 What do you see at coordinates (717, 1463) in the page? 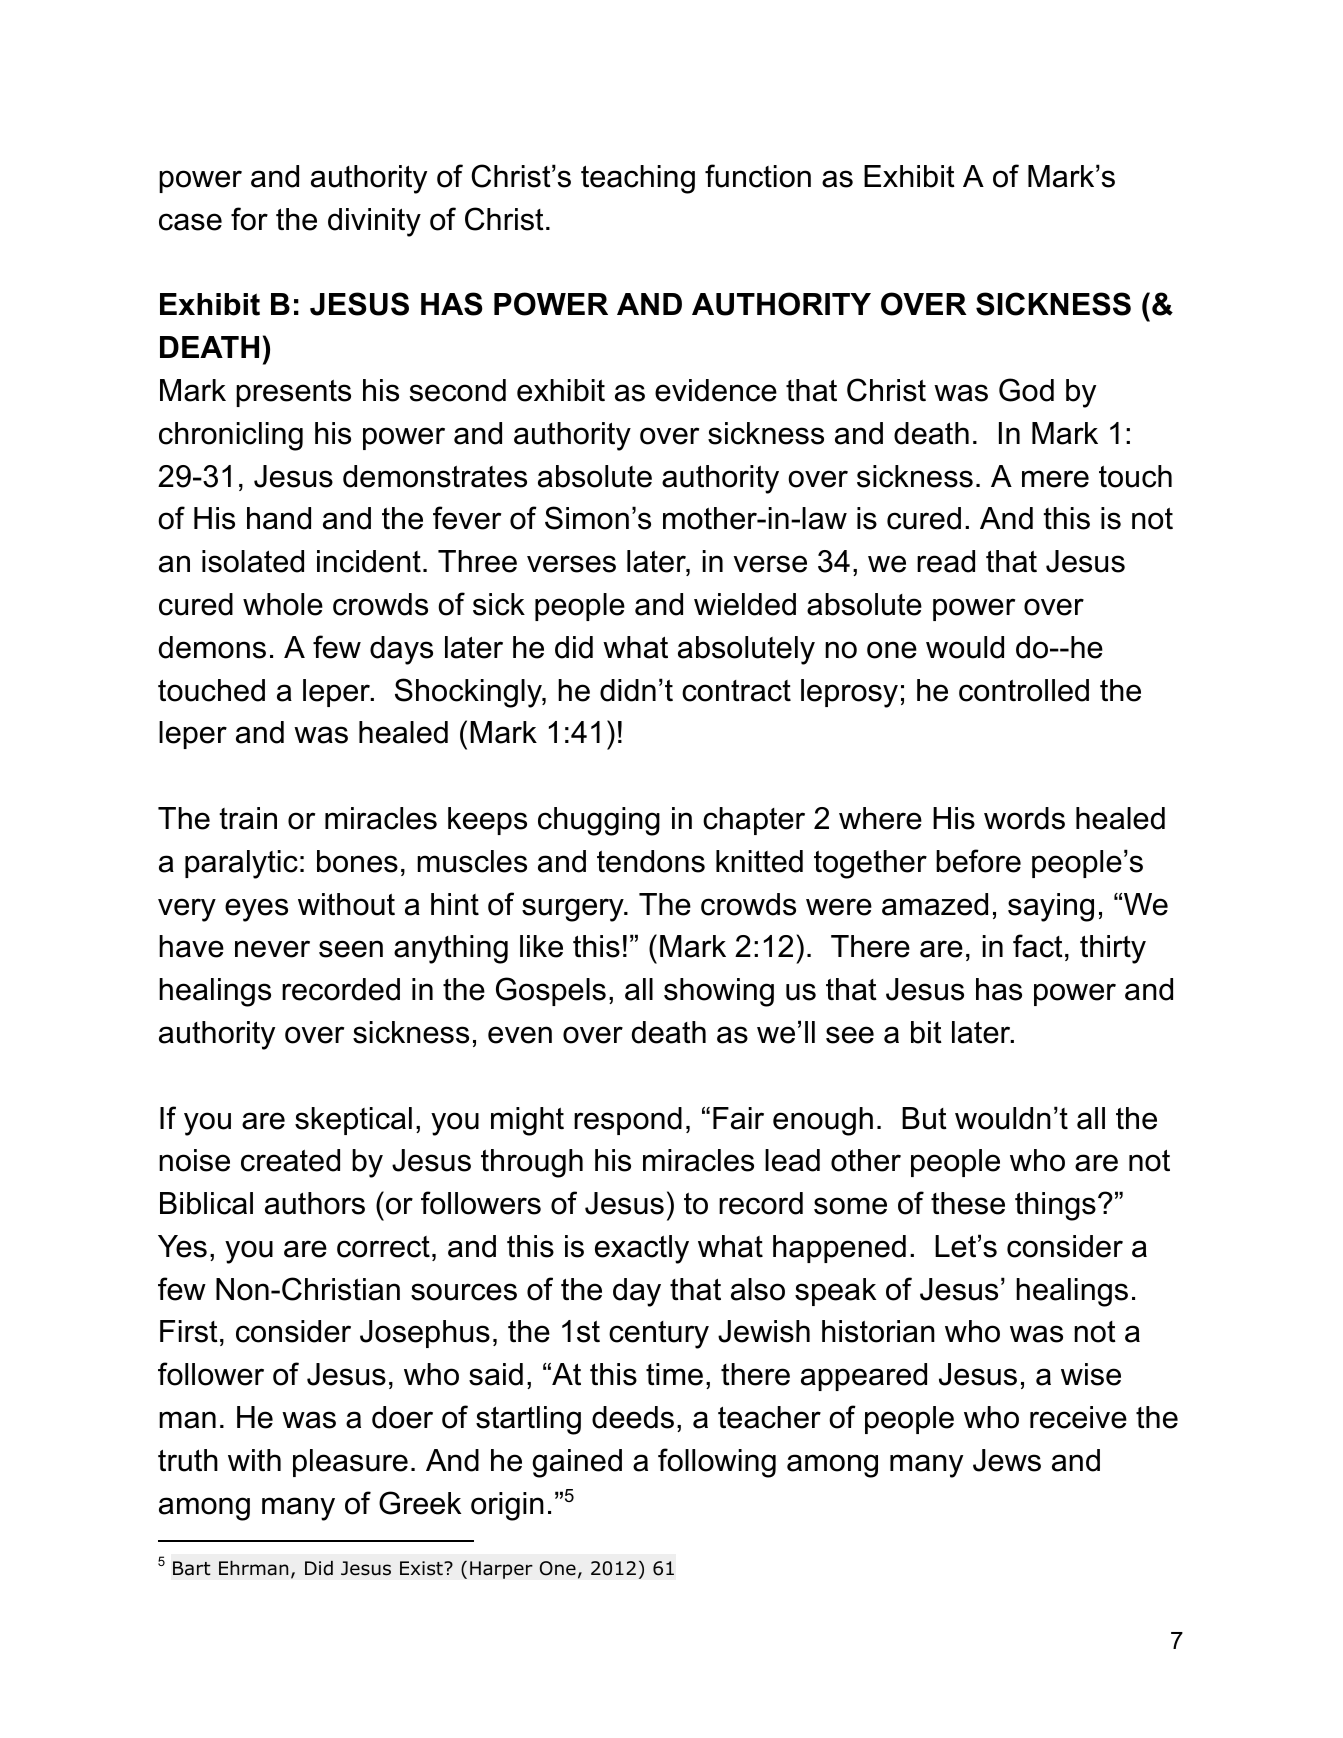
I see `following` at bounding box center [717, 1463].
